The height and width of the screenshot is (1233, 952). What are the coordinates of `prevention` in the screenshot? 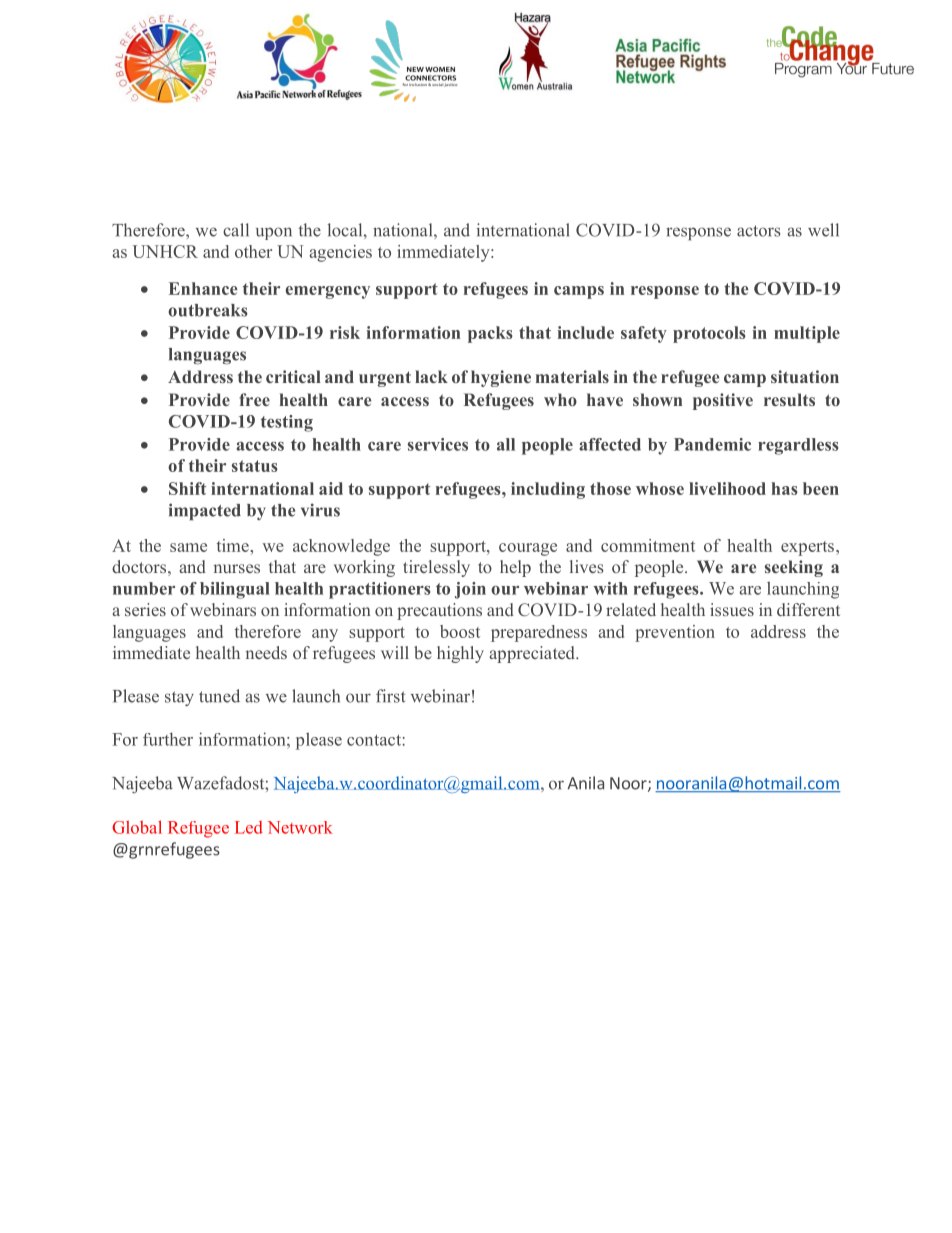 It's located at (675, 633).
